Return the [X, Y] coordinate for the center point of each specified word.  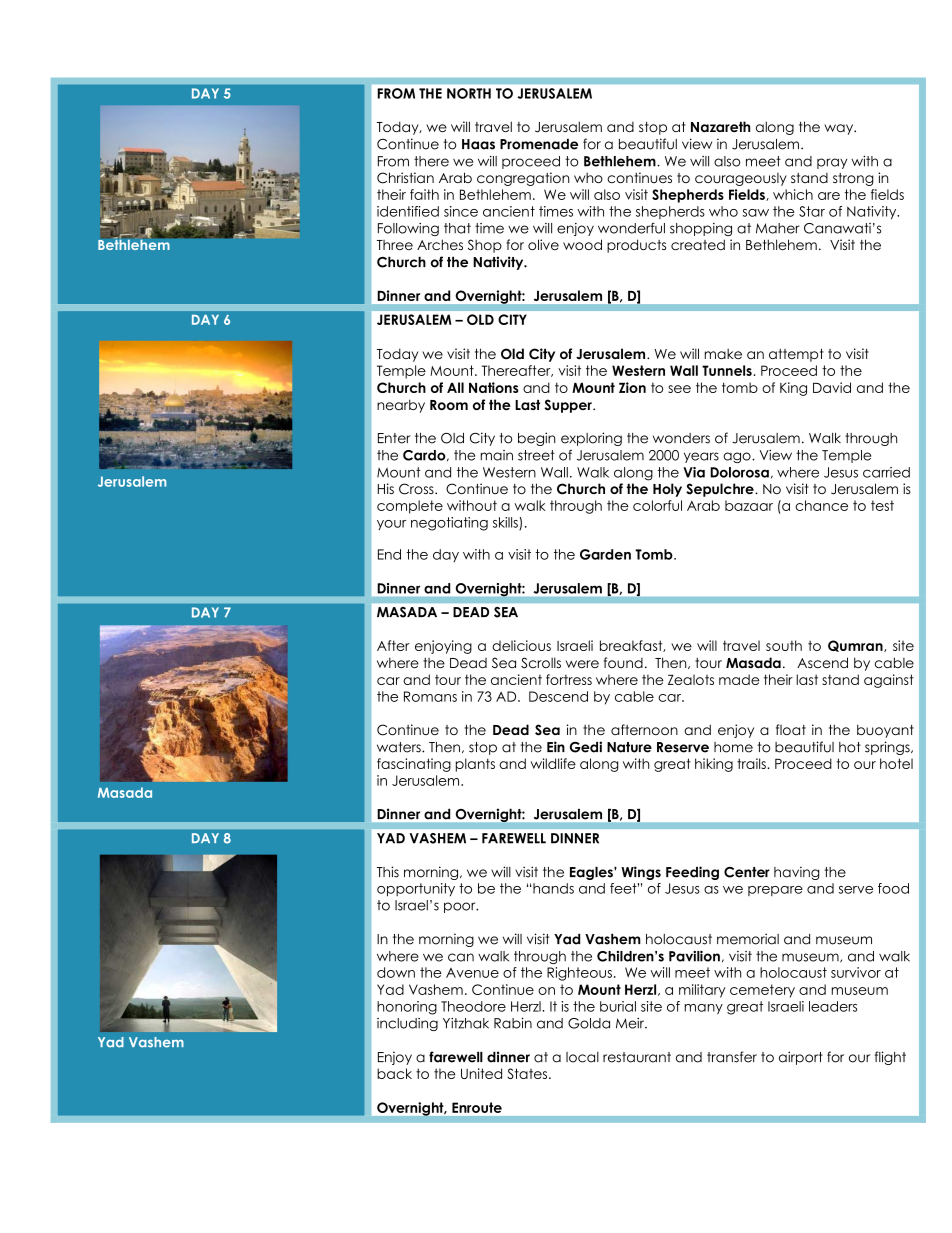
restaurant [637, 1057]
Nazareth [720, 126]
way [840, 129]
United [481, 1073]
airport [801, 1058]
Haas [478, 144]
